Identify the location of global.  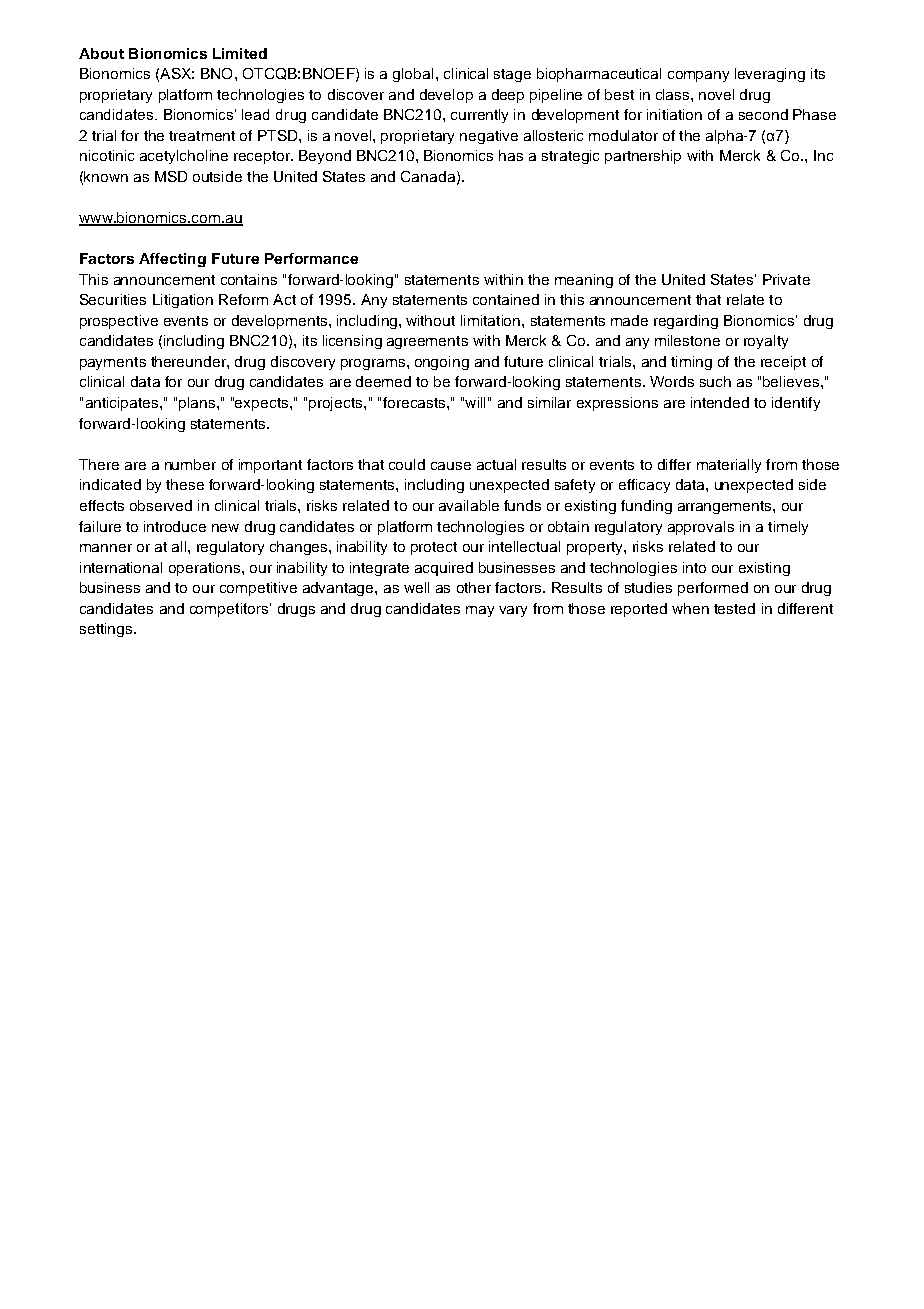
(413, 75).
